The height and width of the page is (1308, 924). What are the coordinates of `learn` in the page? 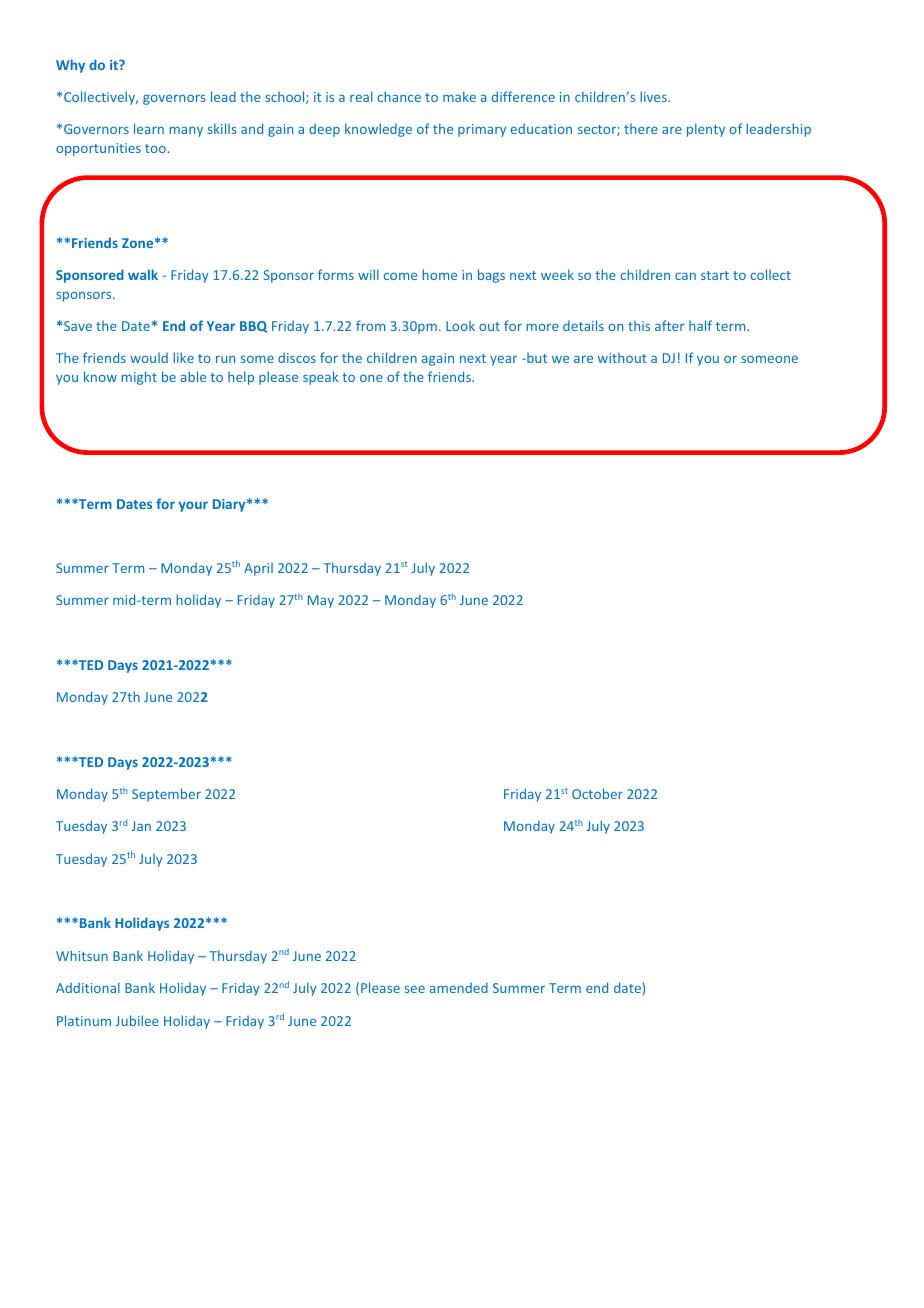 It's located at (149, 128).
